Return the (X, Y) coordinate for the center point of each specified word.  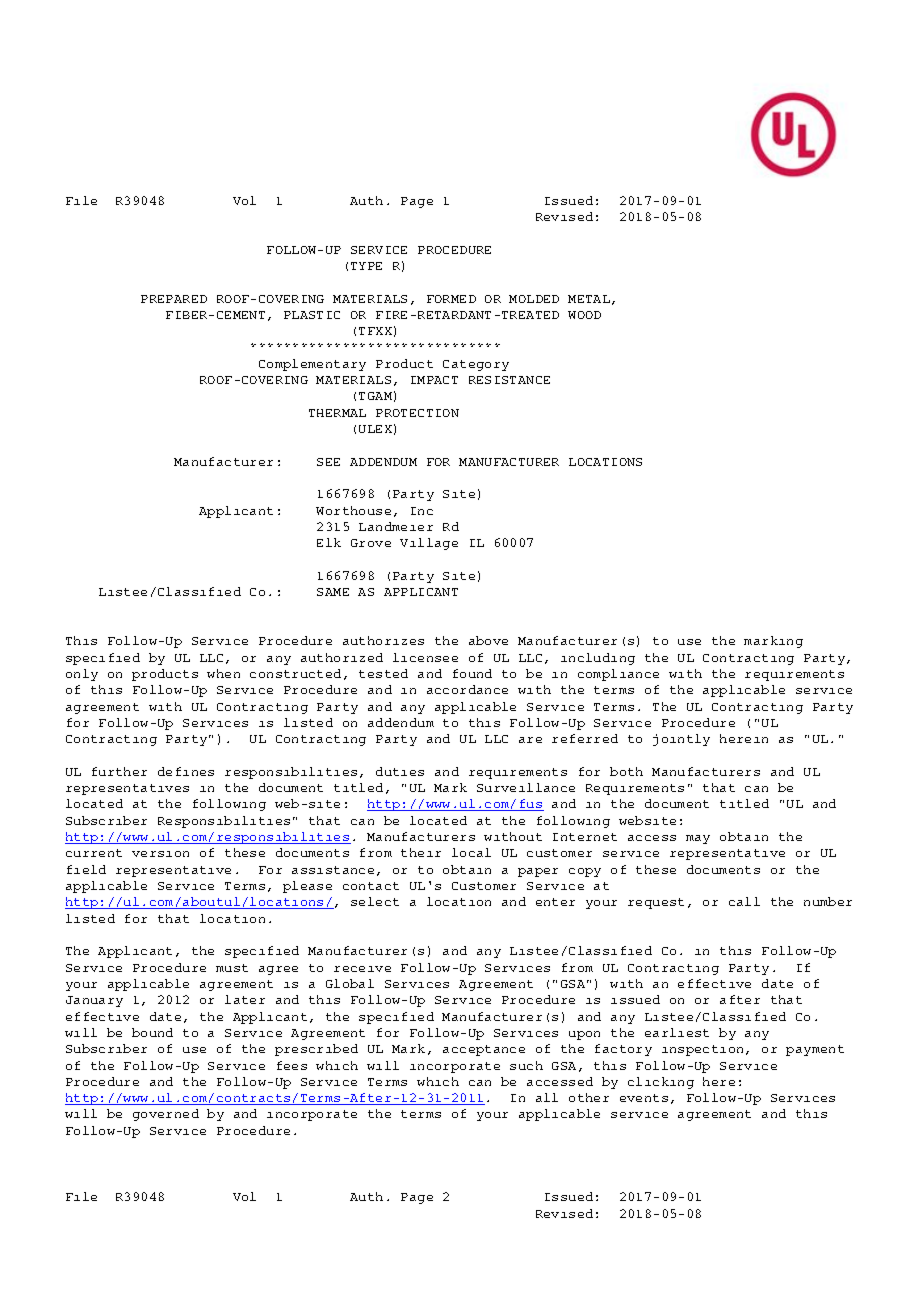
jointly (681, 740)
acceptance (484, 1050)
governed (166, 1115)
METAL (589, 299)
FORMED (451, 299)
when (223, 673)
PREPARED (174, 299)
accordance (467, 689)
